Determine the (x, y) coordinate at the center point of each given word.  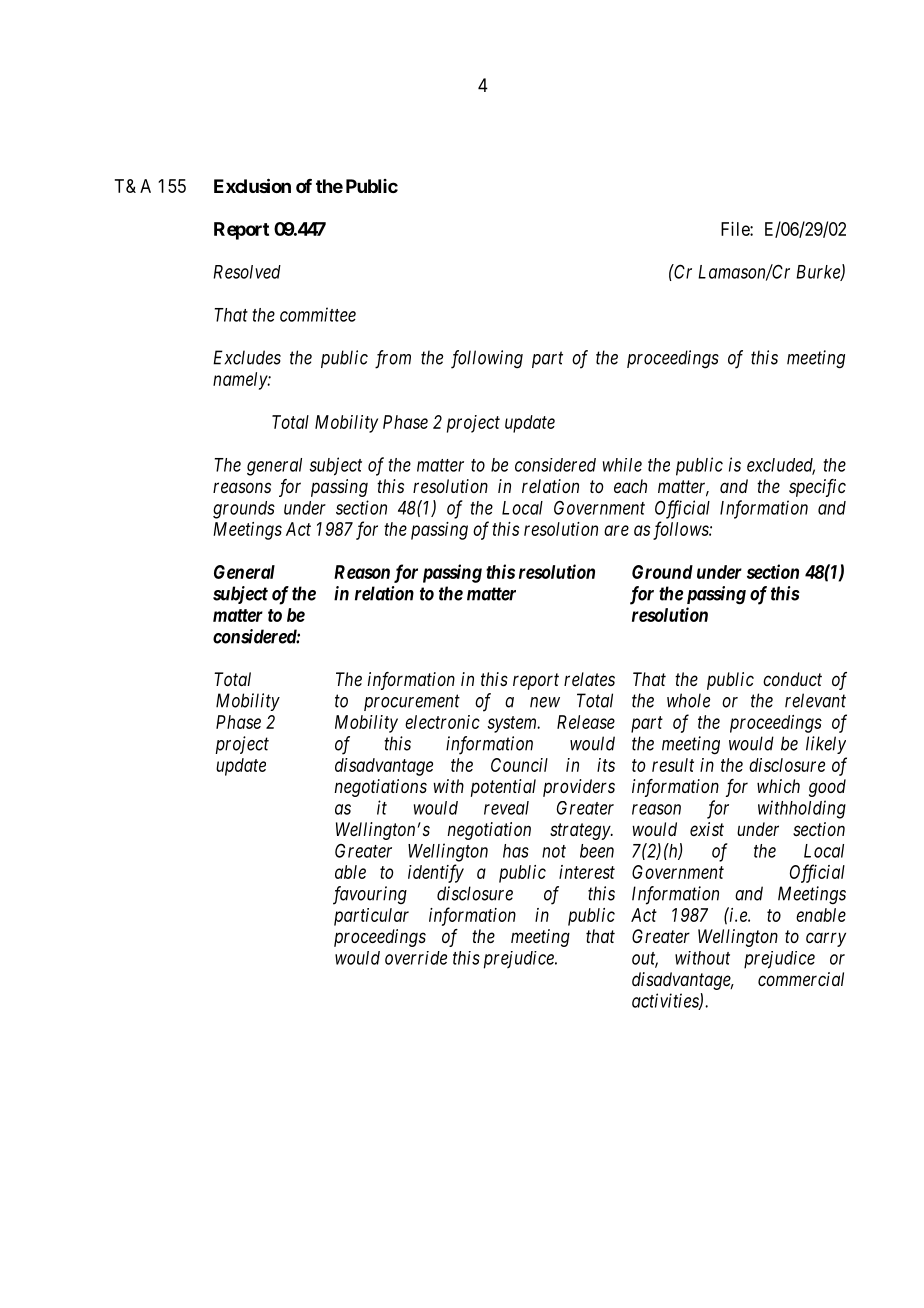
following (487, 359)
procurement (412, 703)
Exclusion (252, 185)
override (416, 958)
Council (519, 765)
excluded (781, 466)
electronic (442, 722)
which (778, 786)
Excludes (247, 357)
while (622, 465)
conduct (792, 679)
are (616, 530)
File (736, 229)
